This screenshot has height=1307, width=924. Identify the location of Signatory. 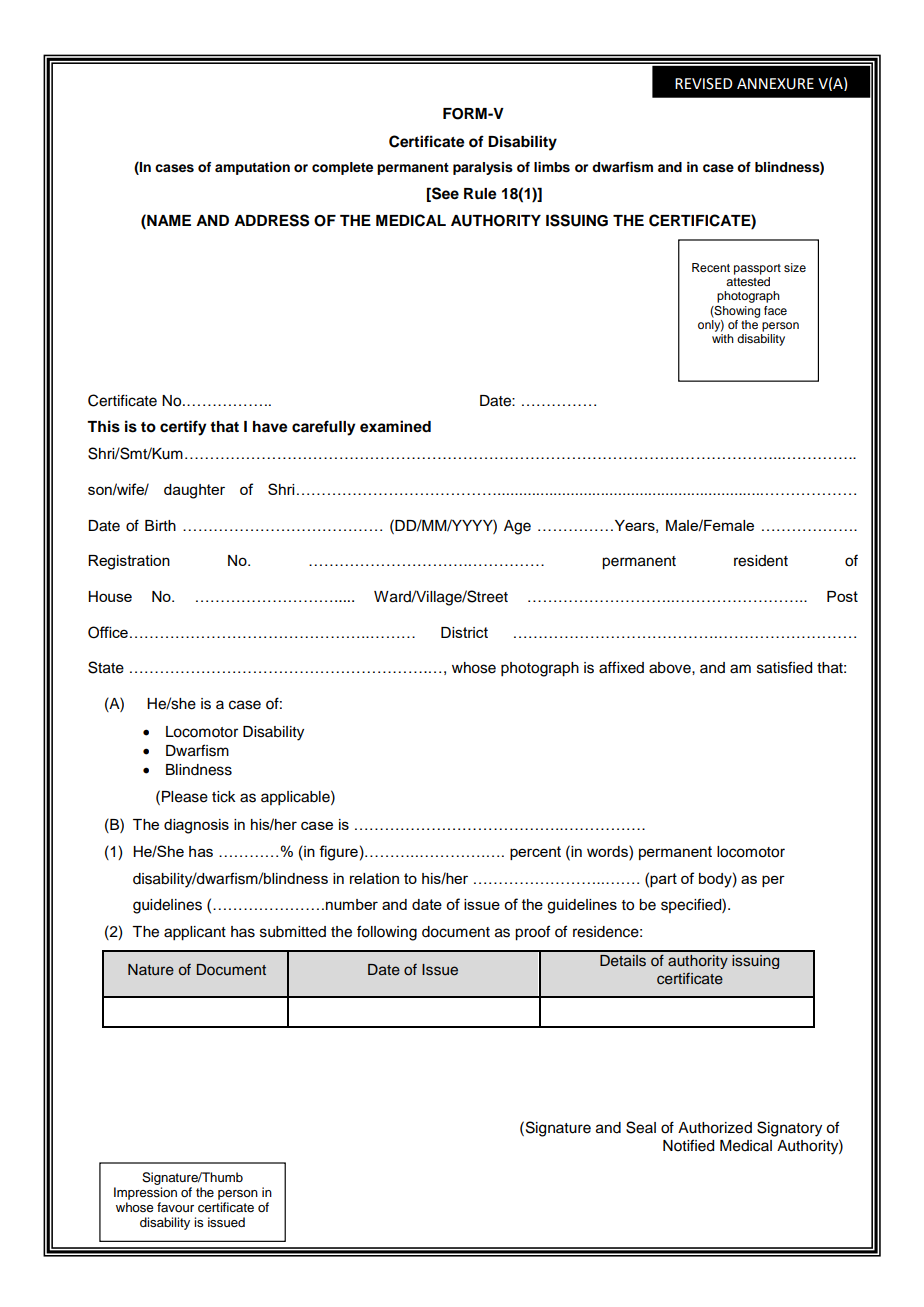
(789, 1129).
